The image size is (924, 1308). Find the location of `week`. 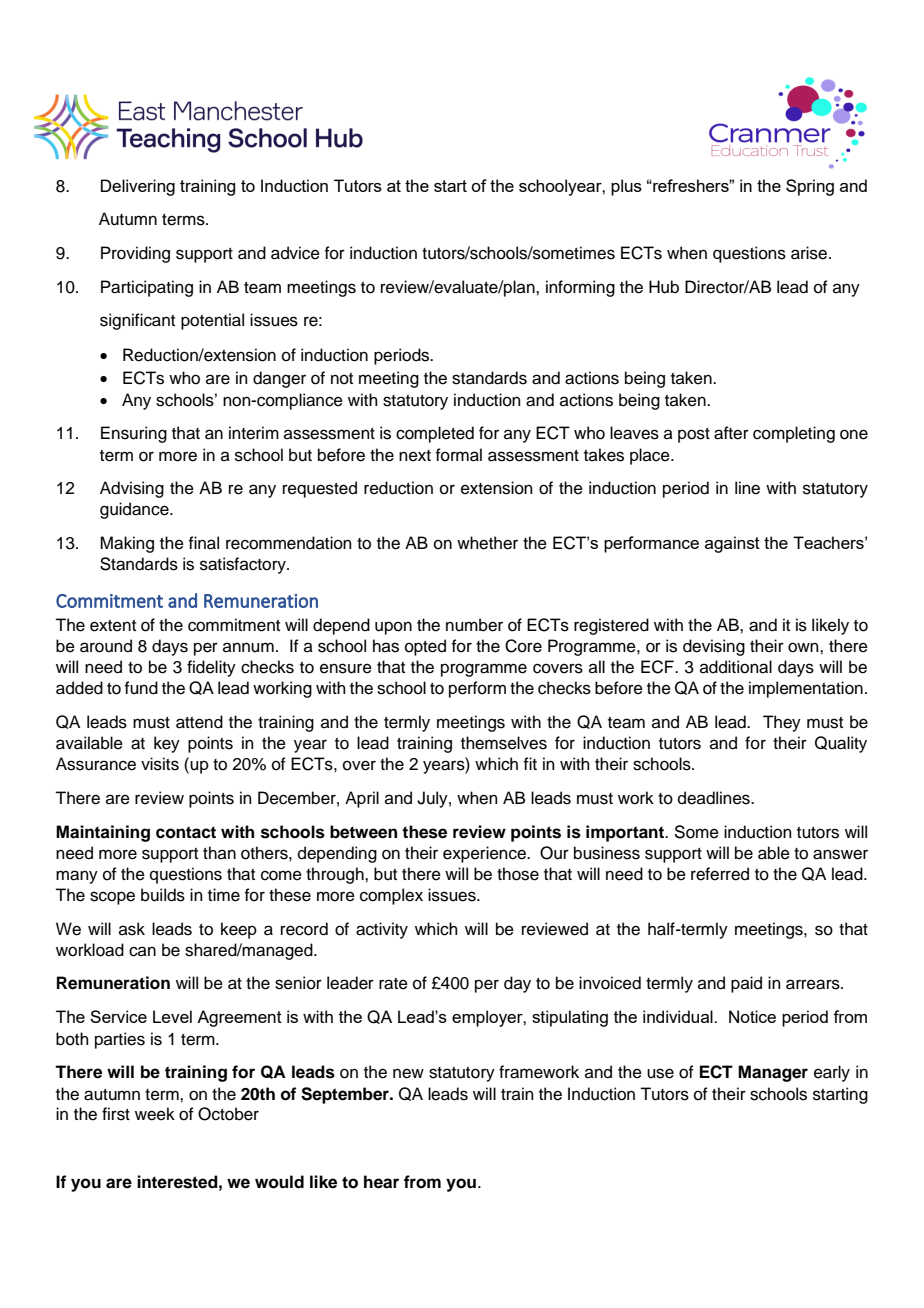

week is located at coordinates (155, 1114).
